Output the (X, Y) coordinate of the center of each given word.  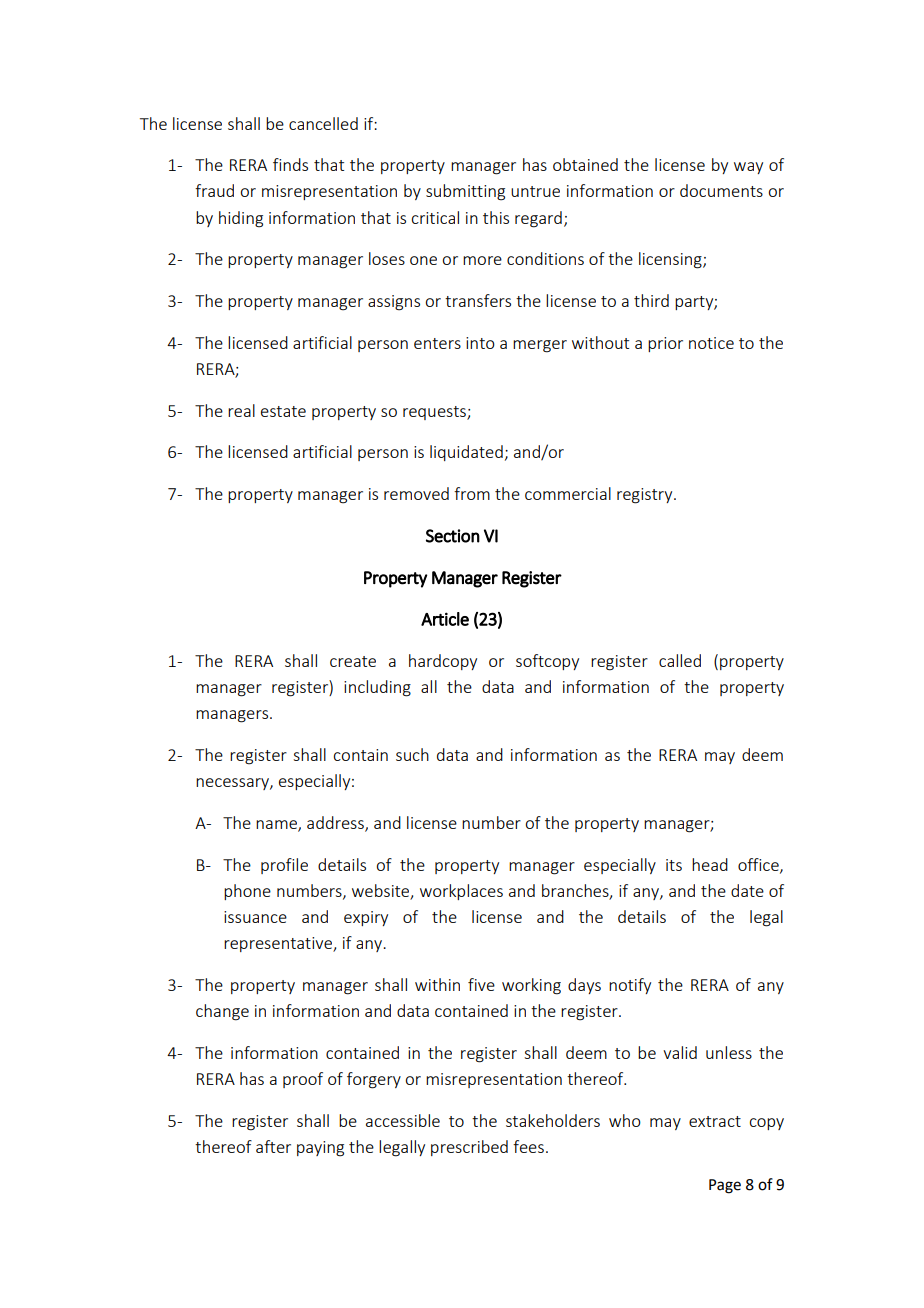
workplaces (461, 892)
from (472, 493)
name (277, 826)
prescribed (469, 1148)
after (273, 1146)
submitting (465, 192)
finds (290, 164)
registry (646, 496)
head (710, 864)
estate (283, 411)
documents (721, 190)
